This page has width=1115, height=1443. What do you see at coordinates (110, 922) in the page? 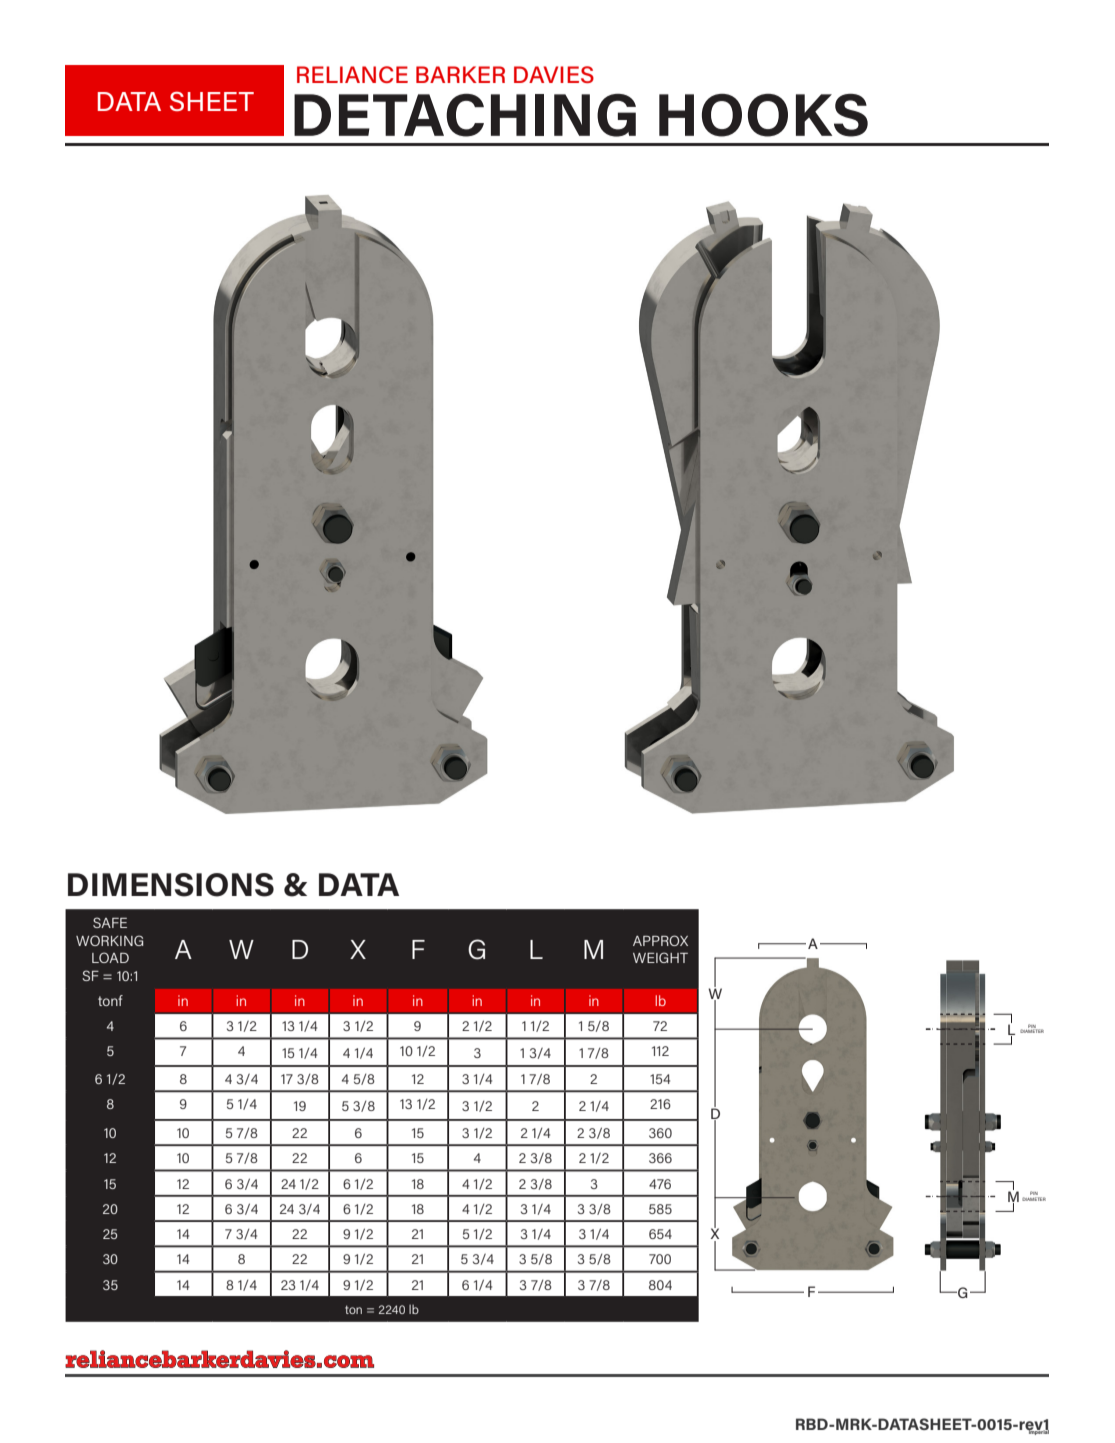
I see `SAFE` at bounding box center [110, 922].
